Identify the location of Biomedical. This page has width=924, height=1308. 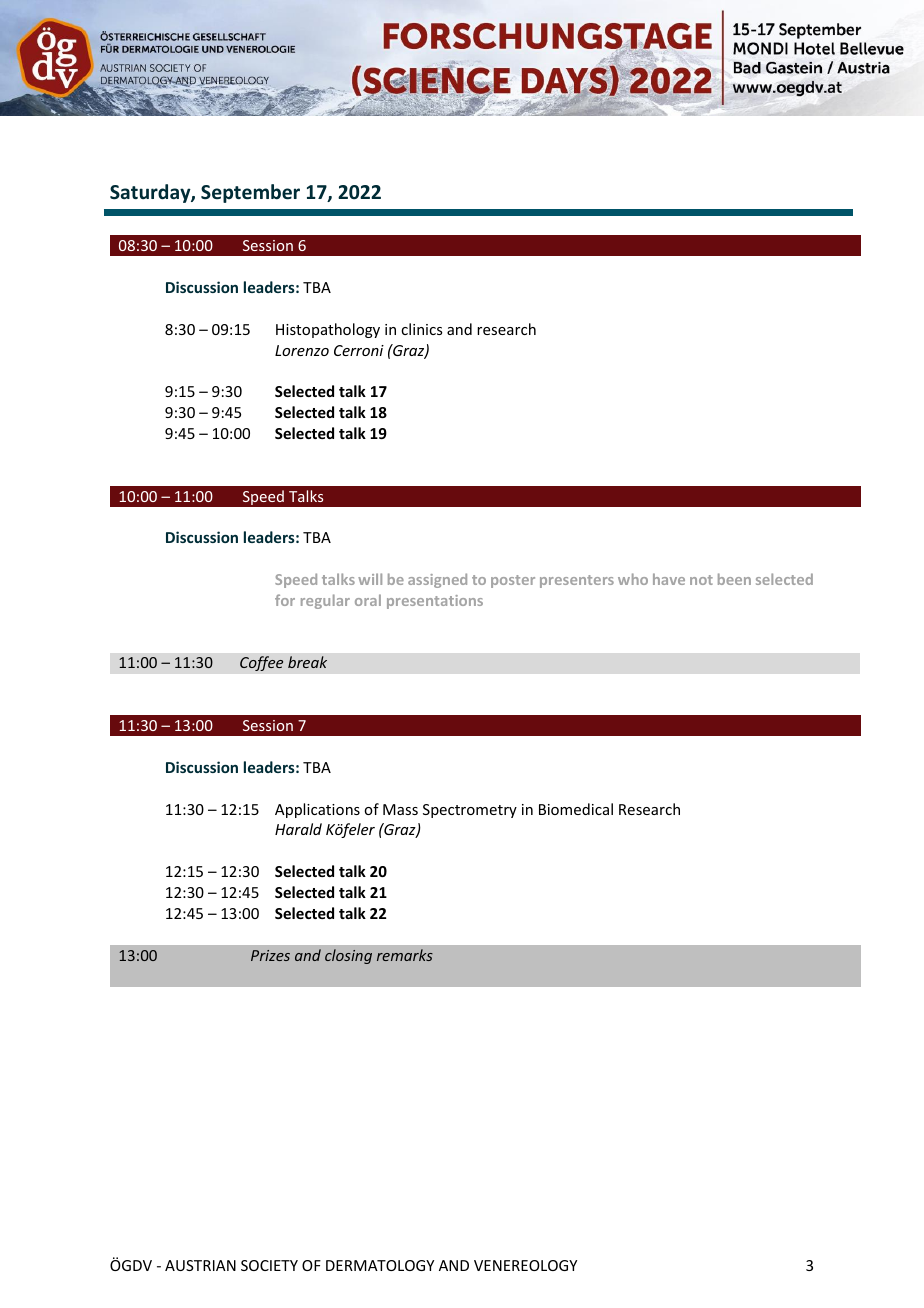
(576, 809).
